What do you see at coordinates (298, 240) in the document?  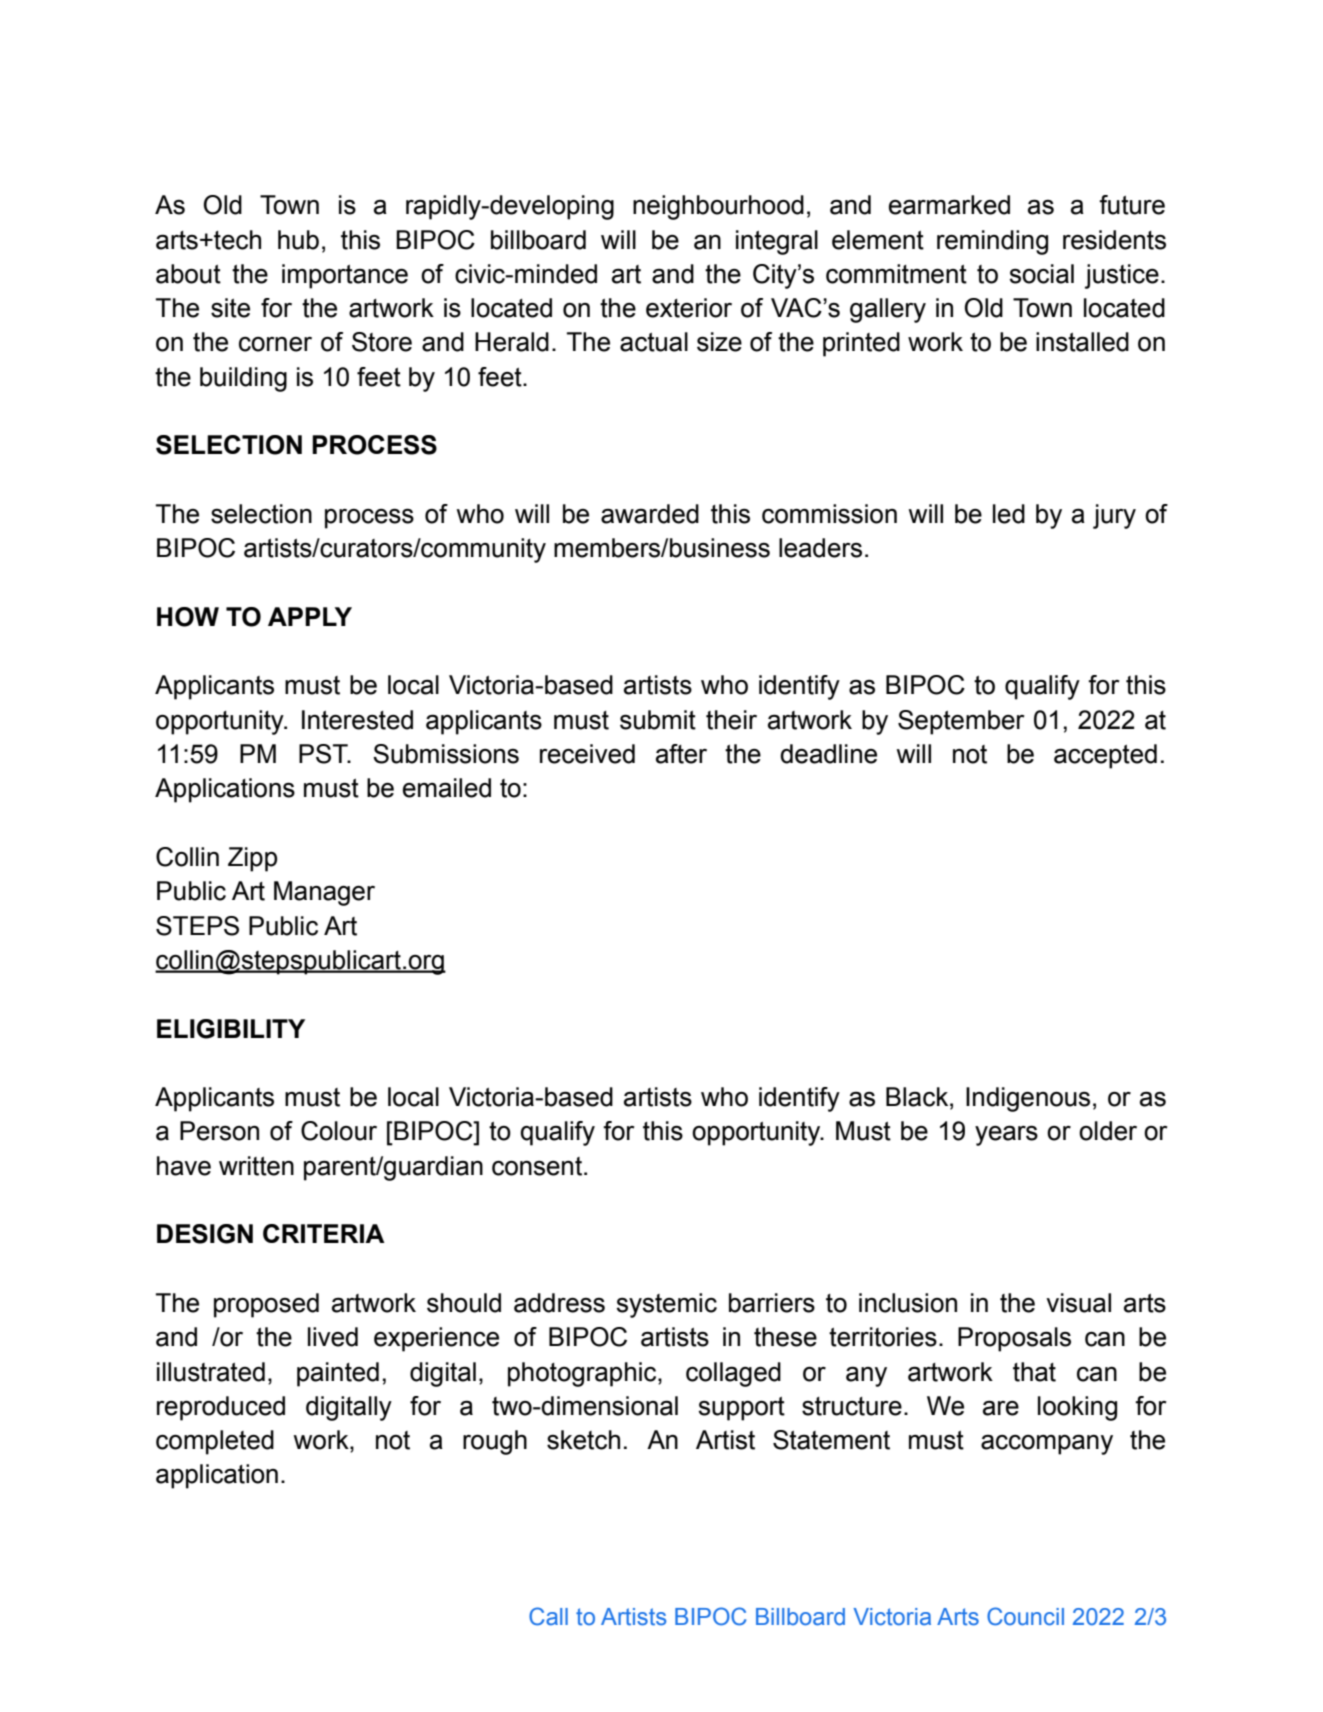 I see `hub` at bounding box center [298, 240].
